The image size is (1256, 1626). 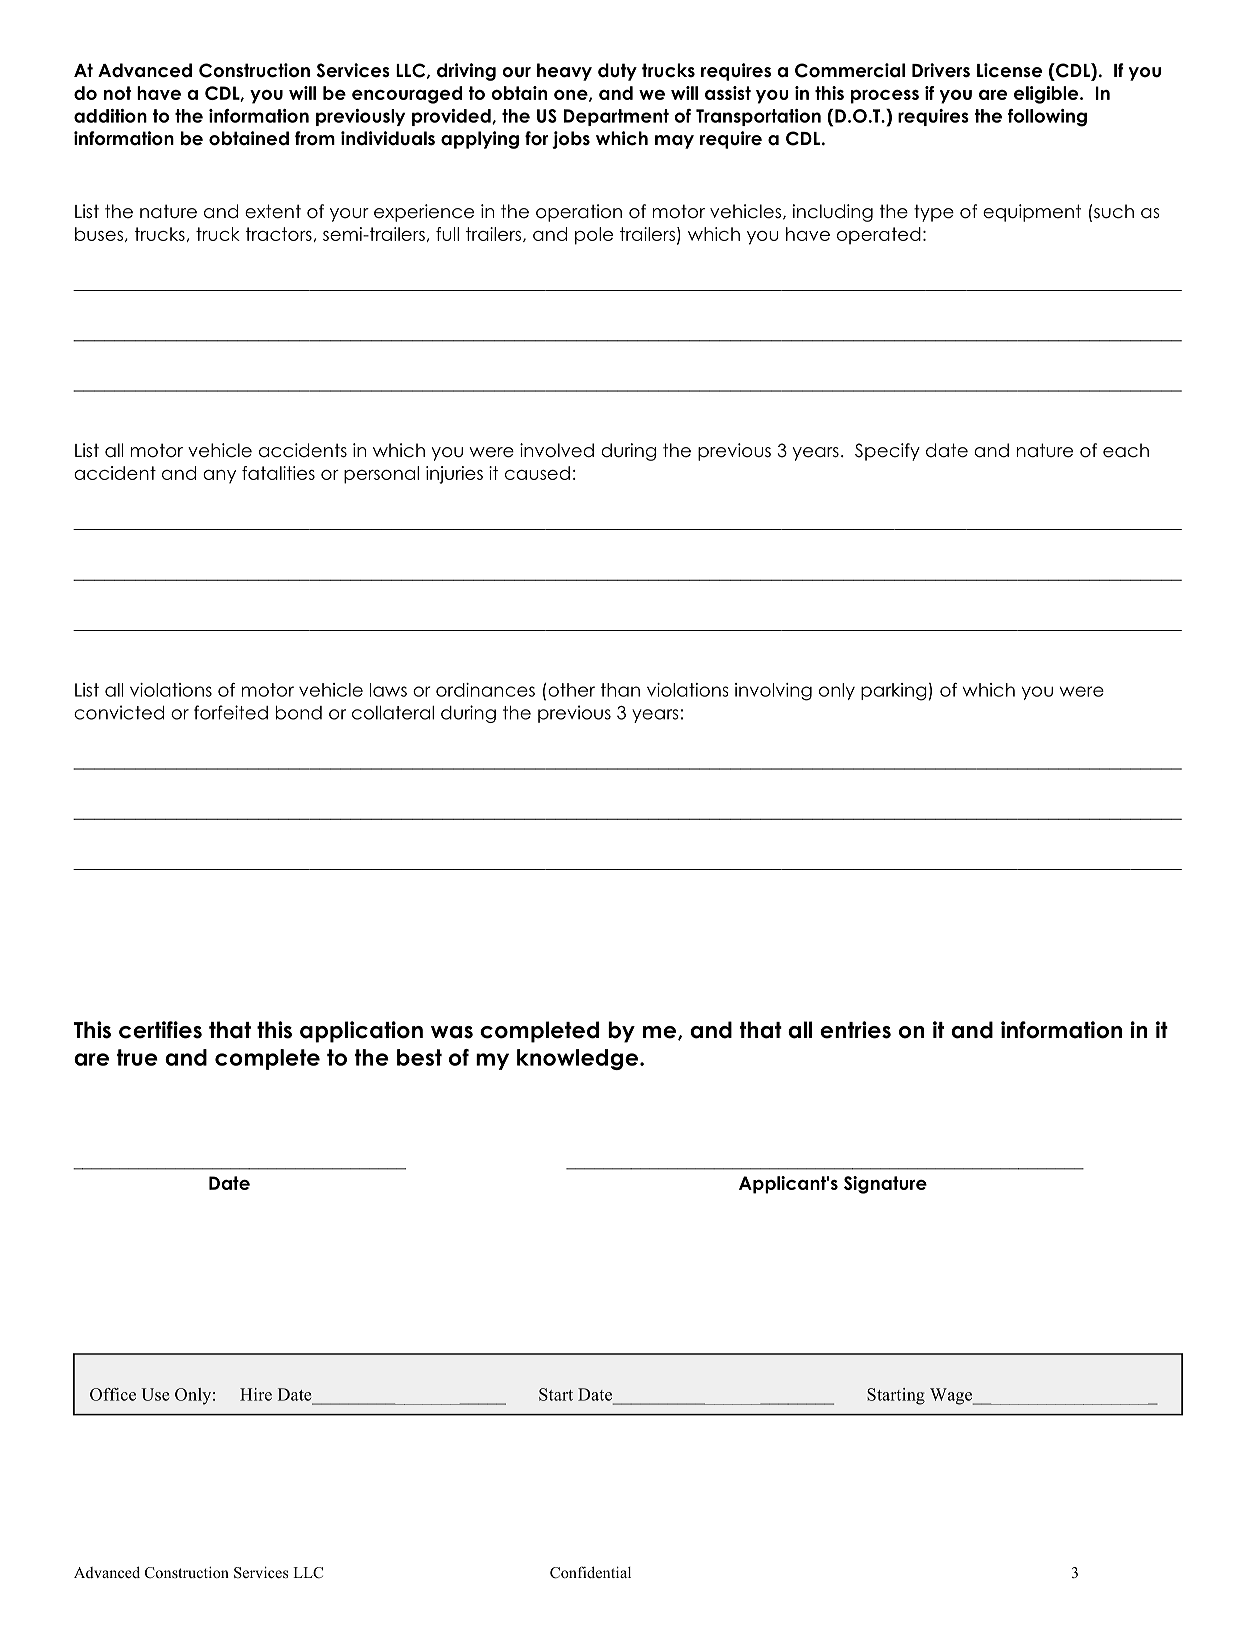 What do you see at coordinates (620, 690) in the screenshot?
I see `than` at bounding box center [620, 690].
